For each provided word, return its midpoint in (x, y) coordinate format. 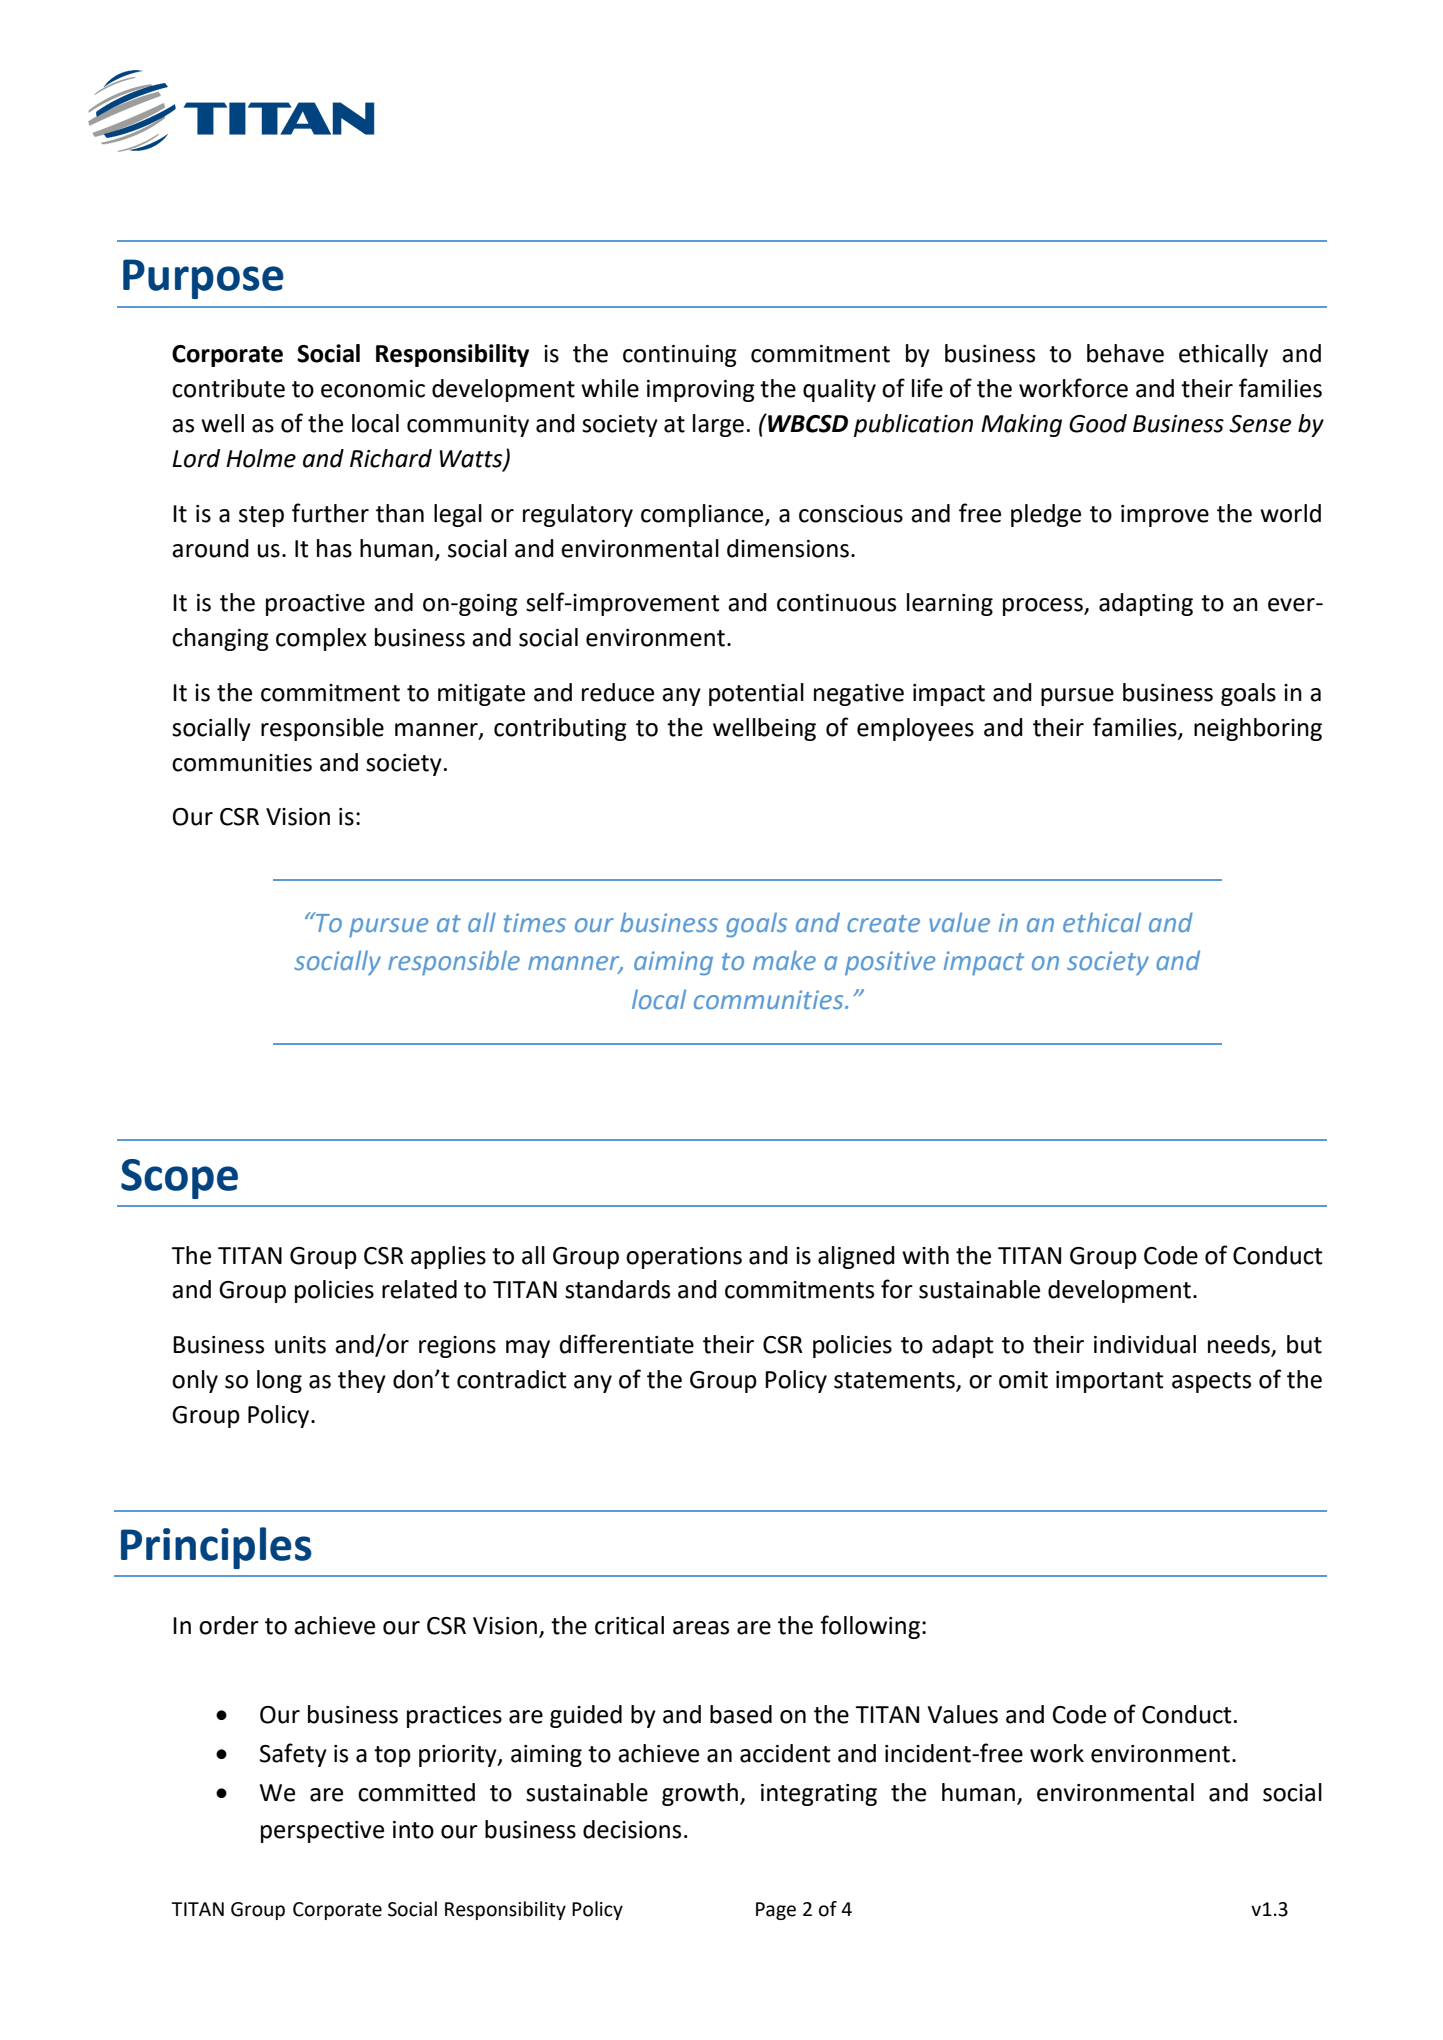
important (1110, 1382)
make (784, 960)
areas (701, 1628)
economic (373, 389)
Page (776, 1911)
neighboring (1258, 729)
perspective (322, 1832)
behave (1125, 353)
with (925, 1255)
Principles (216, 1548)
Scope (179, 1179)
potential (756, 694)
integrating (819, 1795)
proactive (315, 605)
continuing (680, 356)
